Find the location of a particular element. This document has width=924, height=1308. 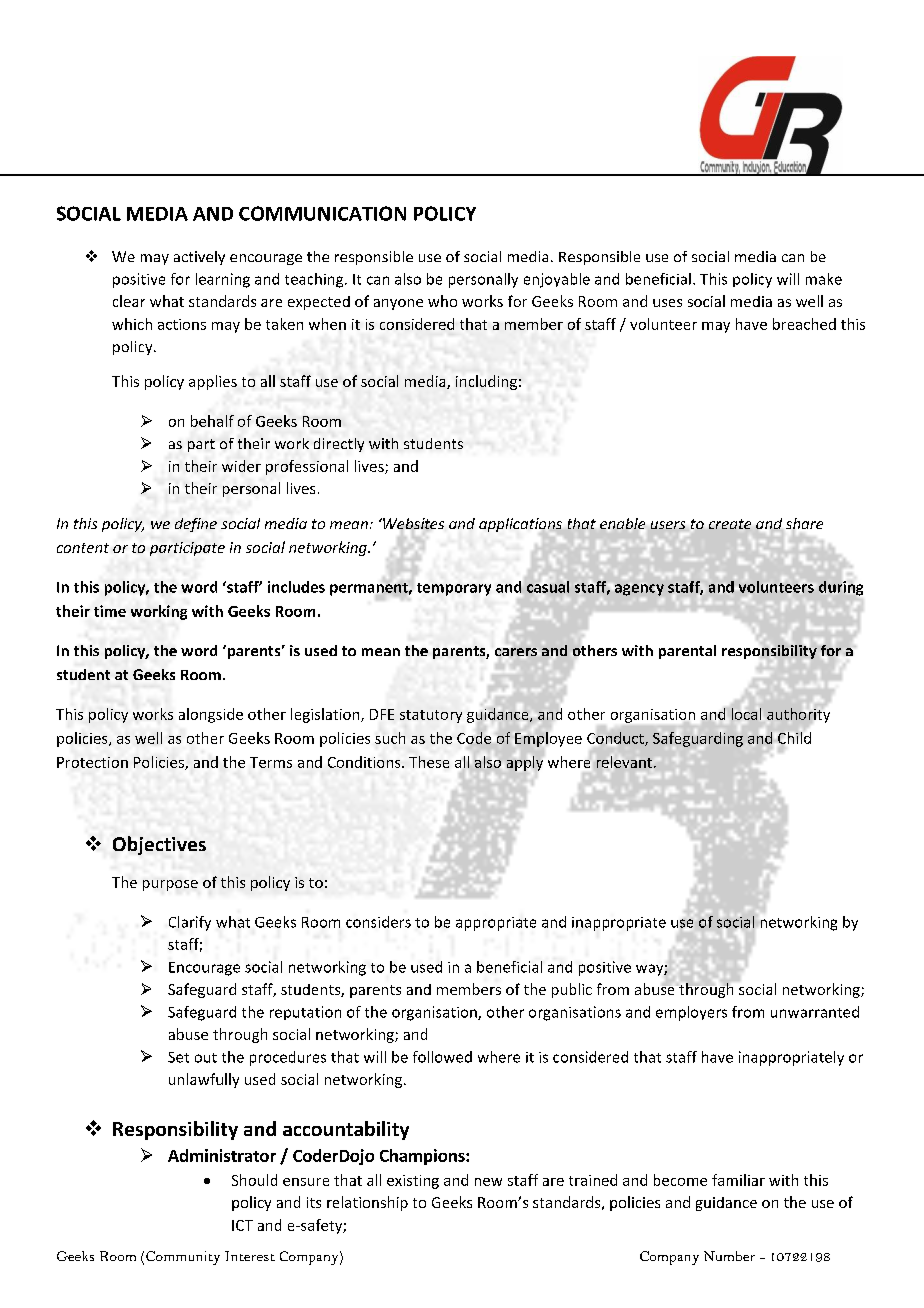

who is located at coordinates (442, 301).
